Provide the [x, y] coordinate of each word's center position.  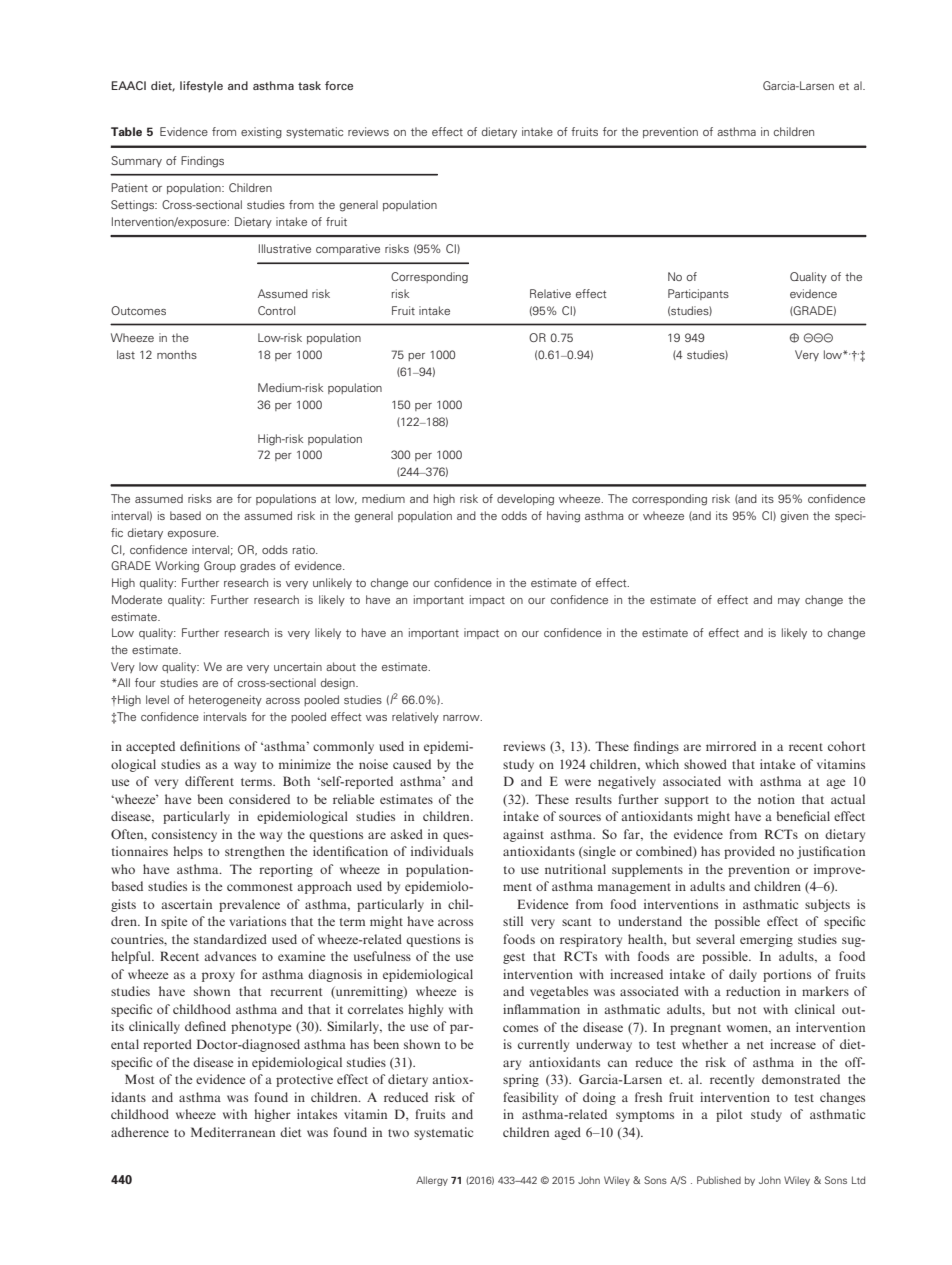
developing [525, 500]
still [513, 921]
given [794, 517]
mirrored [731, 746]
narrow [462, 718]
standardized [230, 939]
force [339, 85]
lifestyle [201, 86]
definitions [210, 746]
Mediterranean [233, 1132]
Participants [698, 294]
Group [220, 566]
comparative [348, 249]
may [789, 602]
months [177, 354]
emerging [766, 940]
